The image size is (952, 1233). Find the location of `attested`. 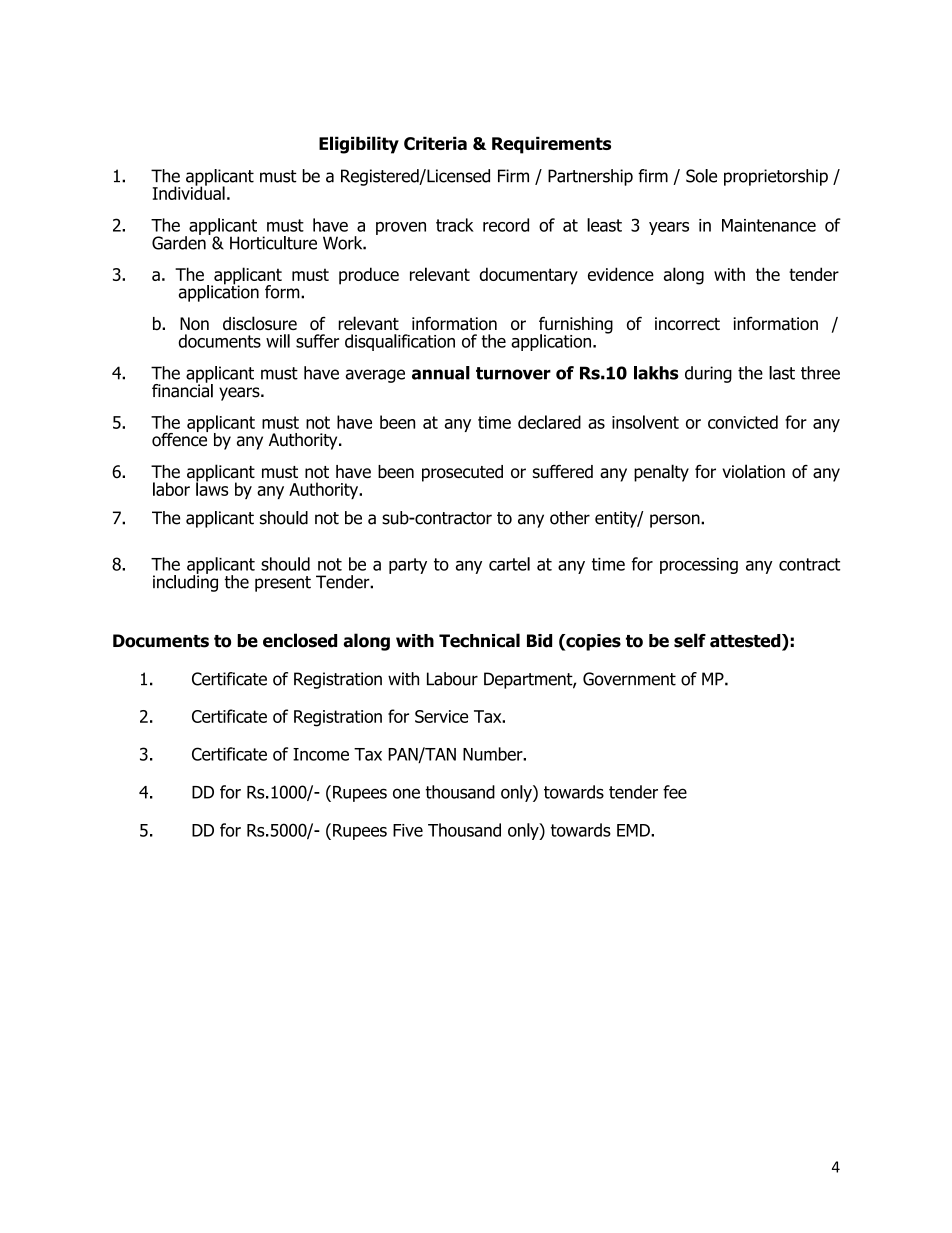

attested is located at coordinates (746, 642).
